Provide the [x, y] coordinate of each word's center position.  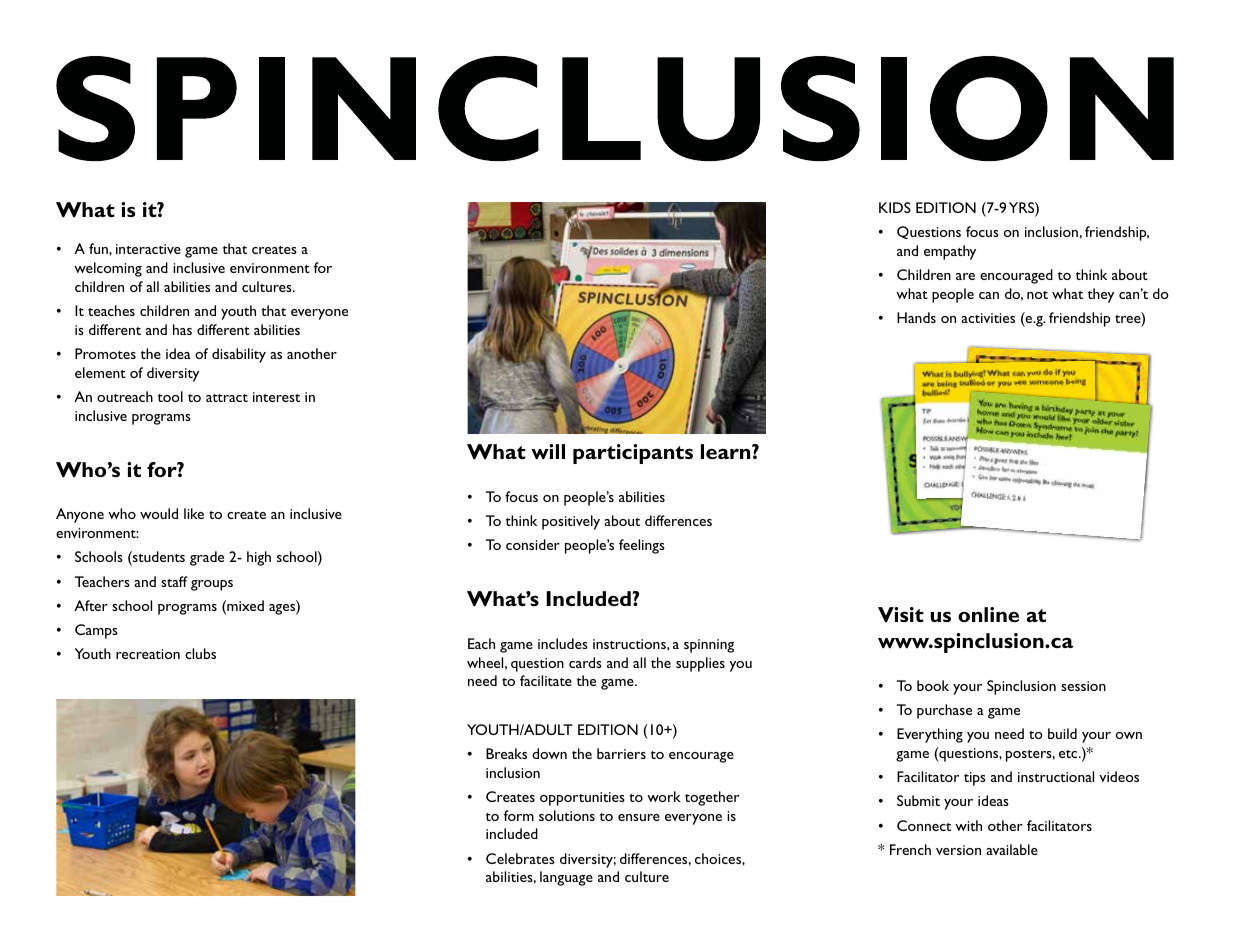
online [988, 614]
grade [207, 558]
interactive [148, 249]
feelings [642, 546]
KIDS [895, 207]
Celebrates [520, 858]
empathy [950, 252]
